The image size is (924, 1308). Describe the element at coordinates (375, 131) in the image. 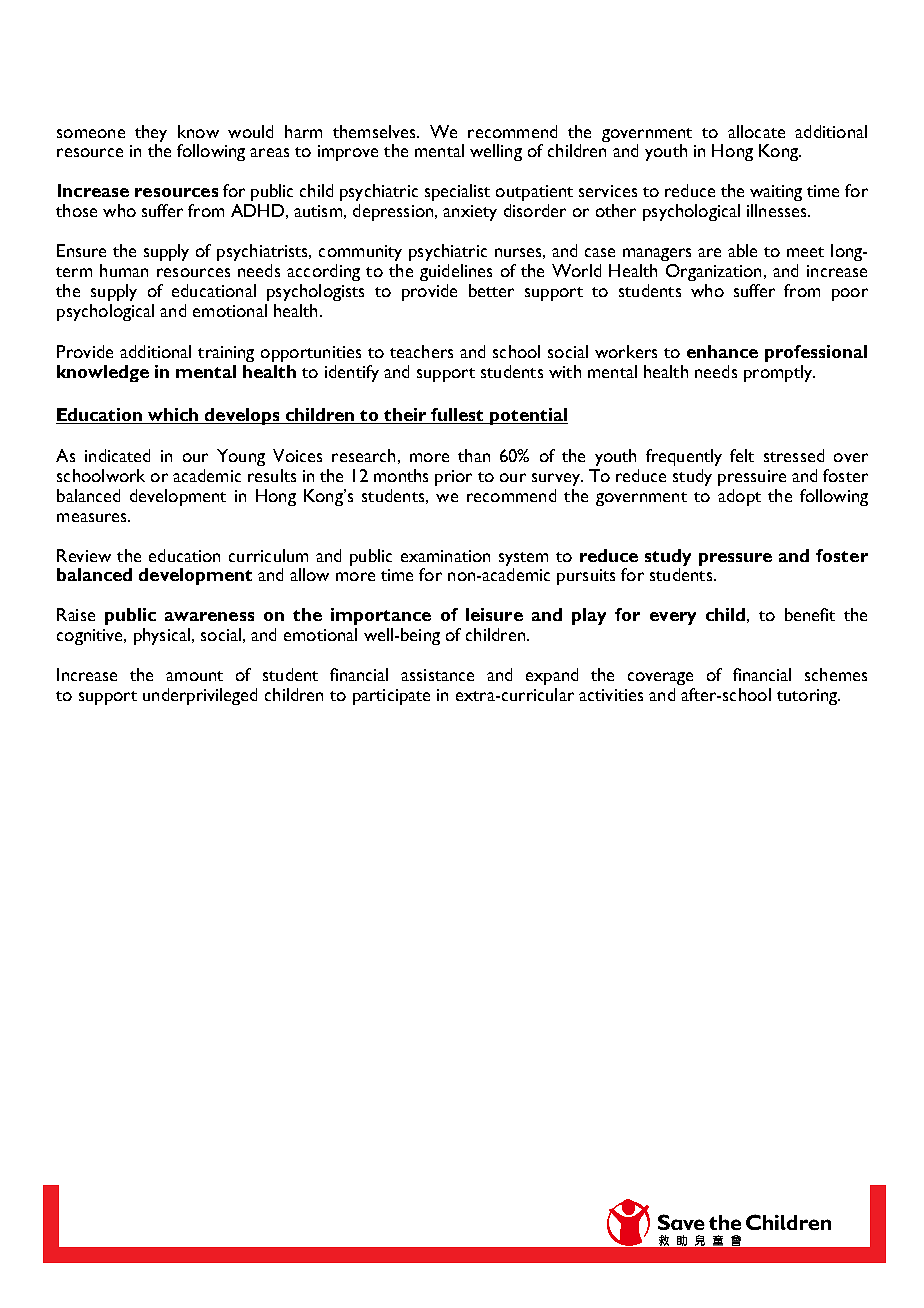

I see `themselves` at that location.
